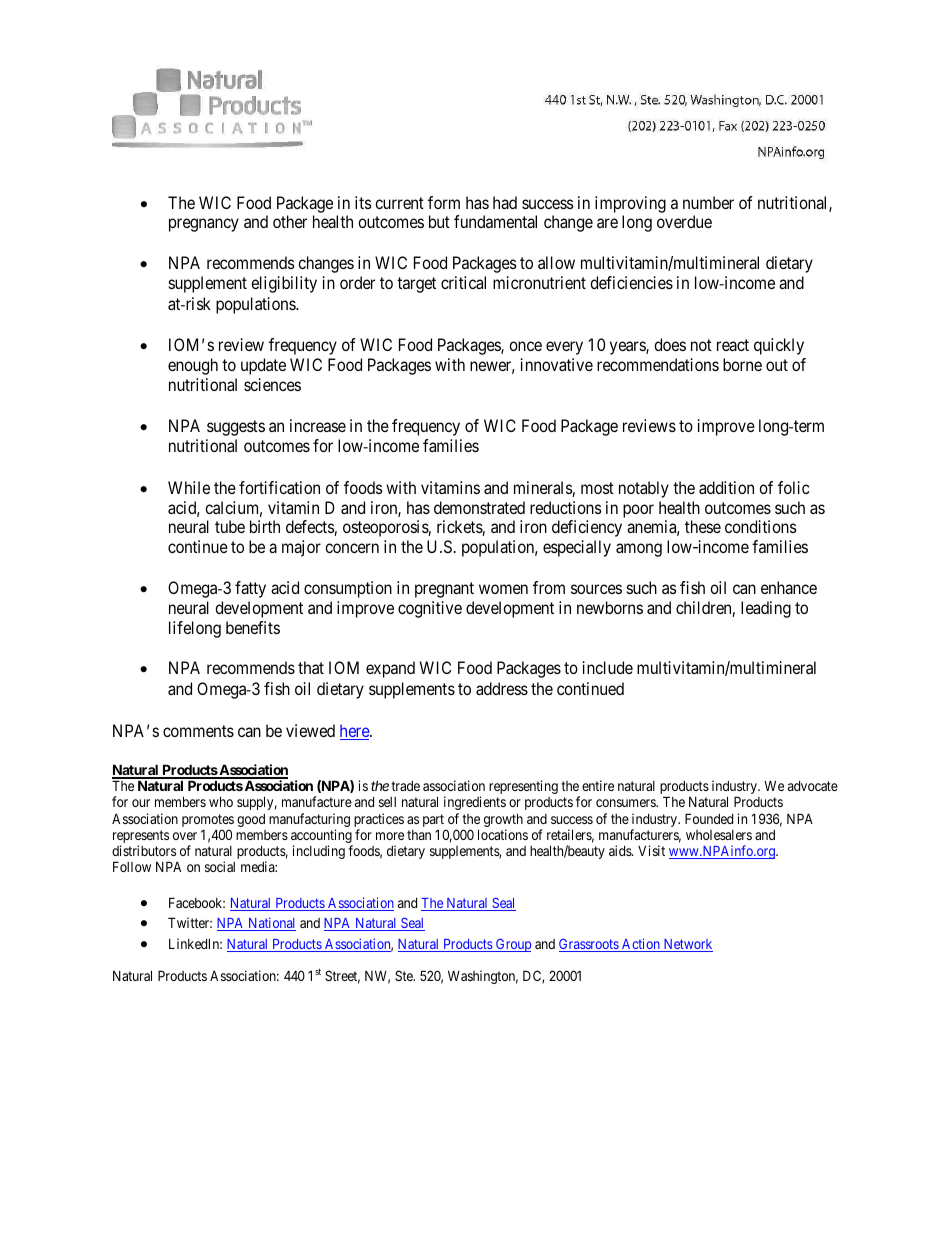 Image resolution: width=952 pixels, height=1233 pixels. I want to click on number, so click(708, 202).
